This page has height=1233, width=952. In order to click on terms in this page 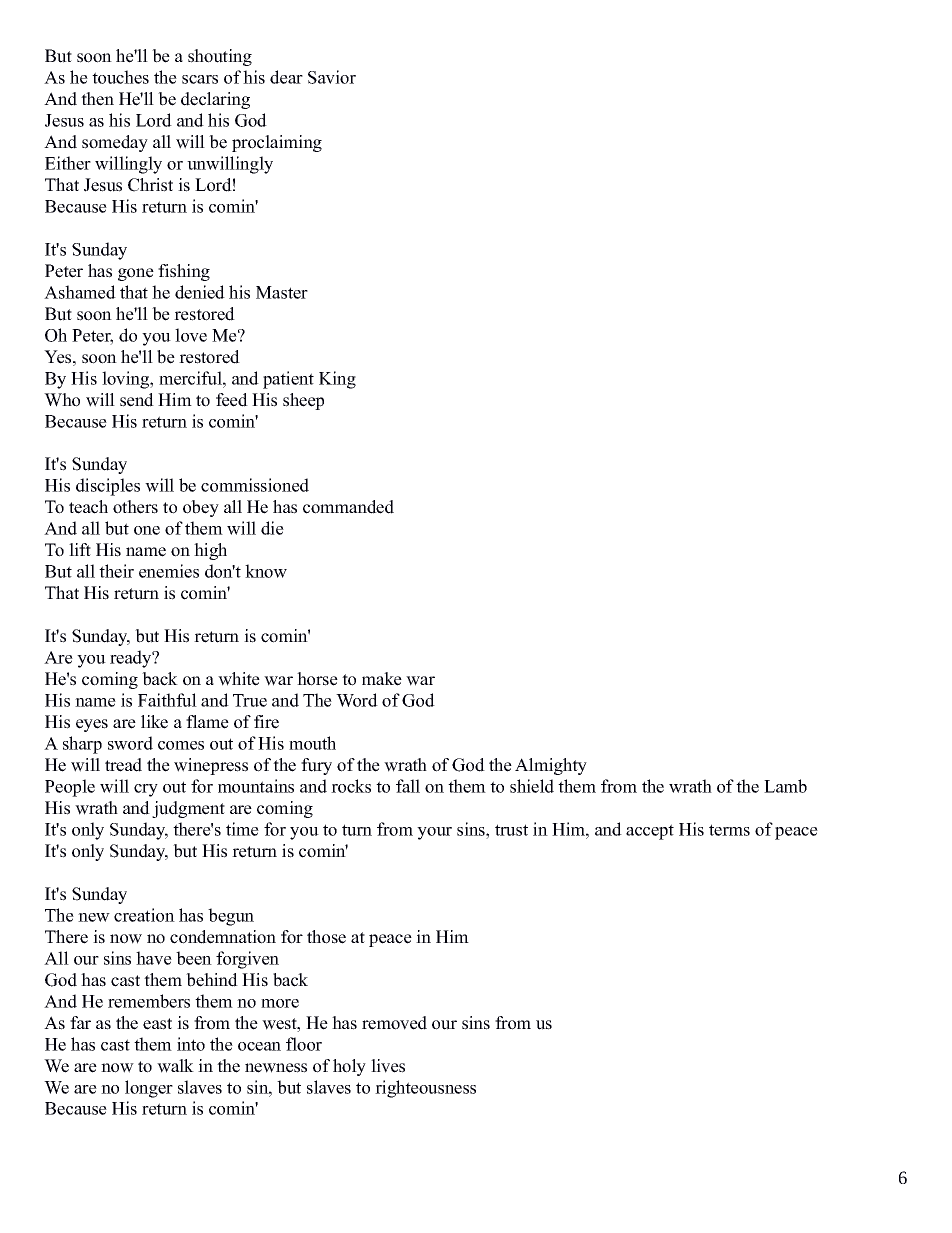, I will do `click(729, 830)`.
